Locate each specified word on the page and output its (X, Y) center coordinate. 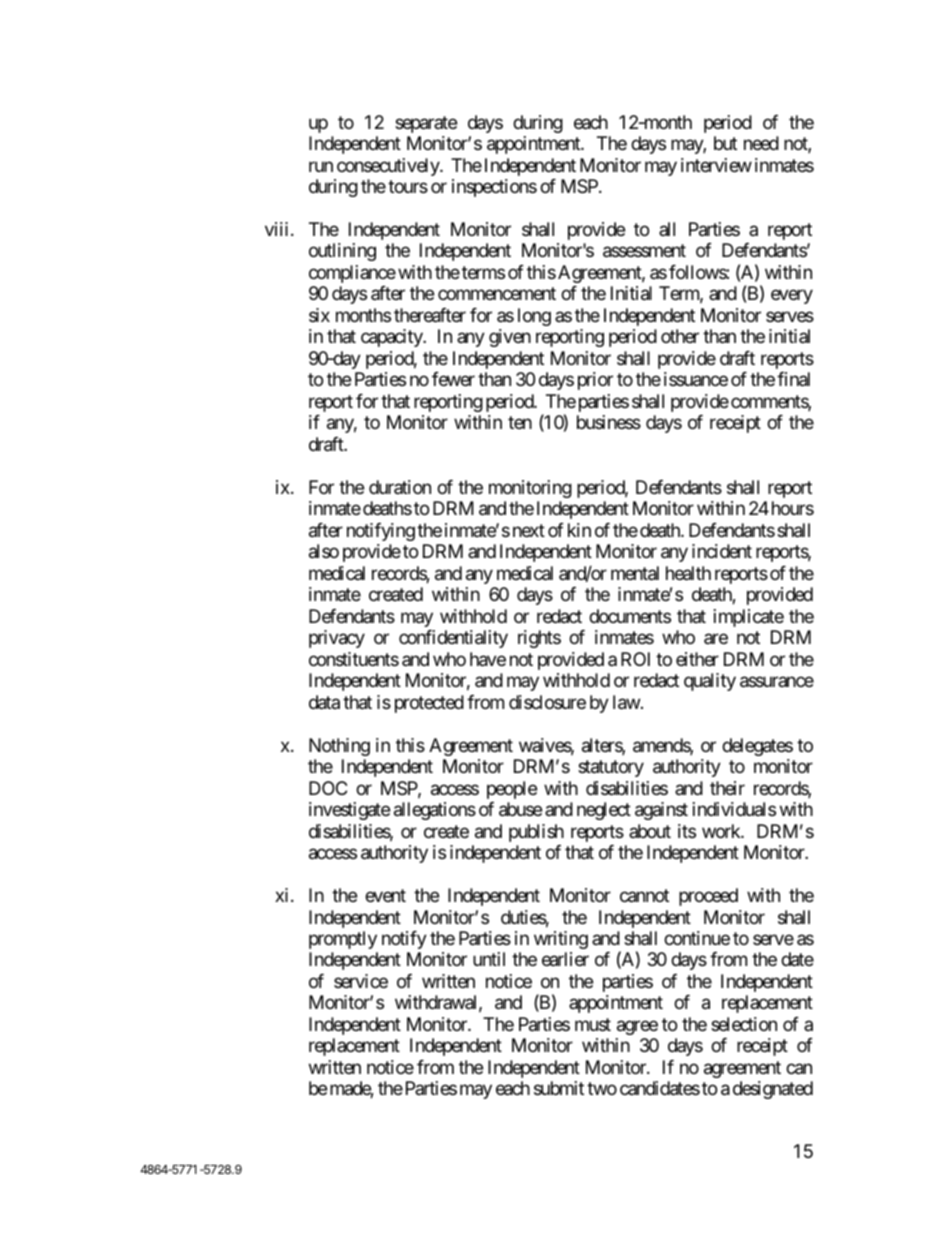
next (529, 530)
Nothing (339, 747)
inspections (494, 188)
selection (744, 1024)
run (321, 166)
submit (559, 1088)
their (727, 788)
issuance (696, 379)
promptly (343, 940)
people (512, 790)
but (725, 143)
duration (400, 487)
